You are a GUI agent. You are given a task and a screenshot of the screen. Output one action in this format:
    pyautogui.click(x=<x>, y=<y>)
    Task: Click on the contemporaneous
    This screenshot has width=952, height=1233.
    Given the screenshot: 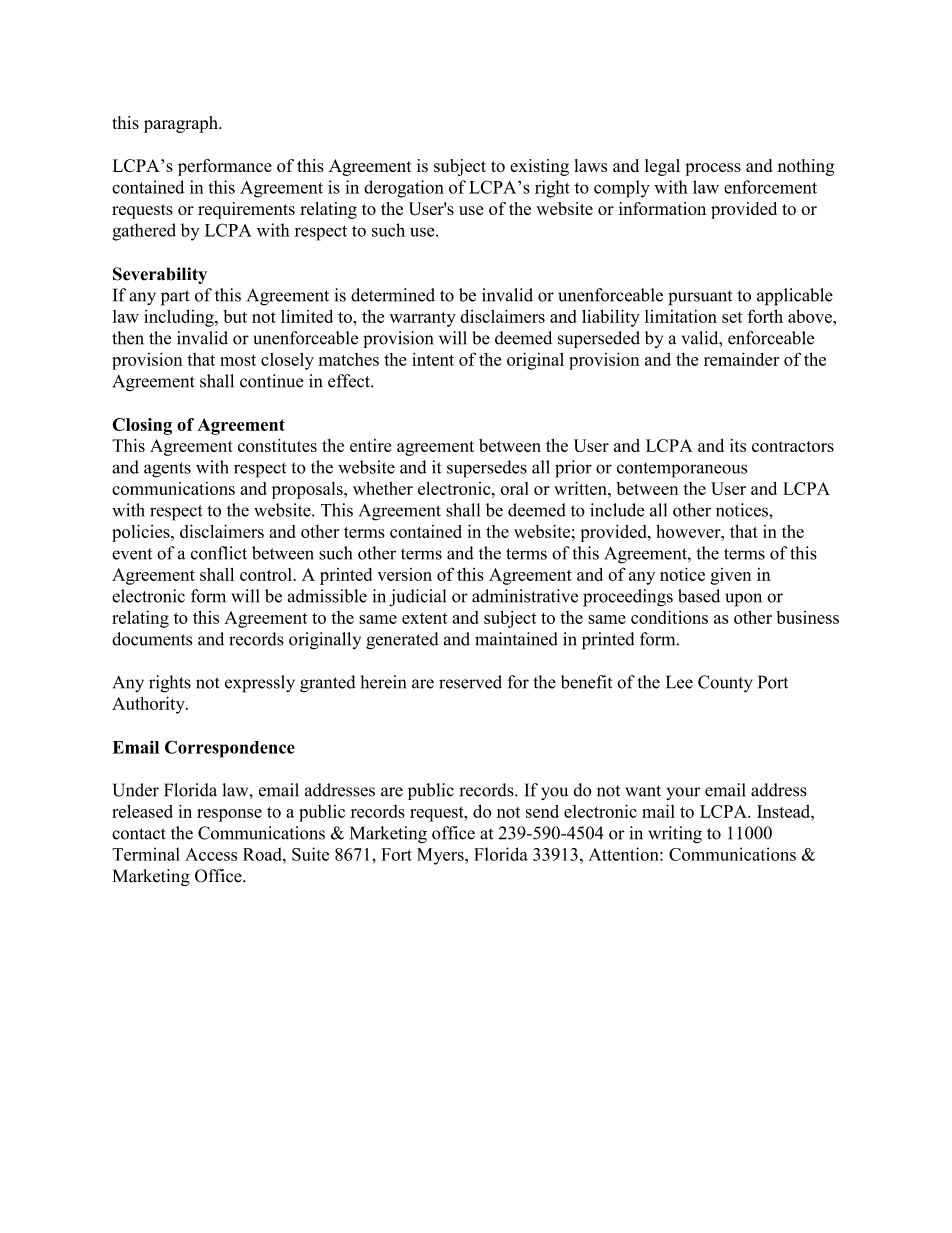 What is the action you would take?
    pyautogui.click(x=682, y=470)
